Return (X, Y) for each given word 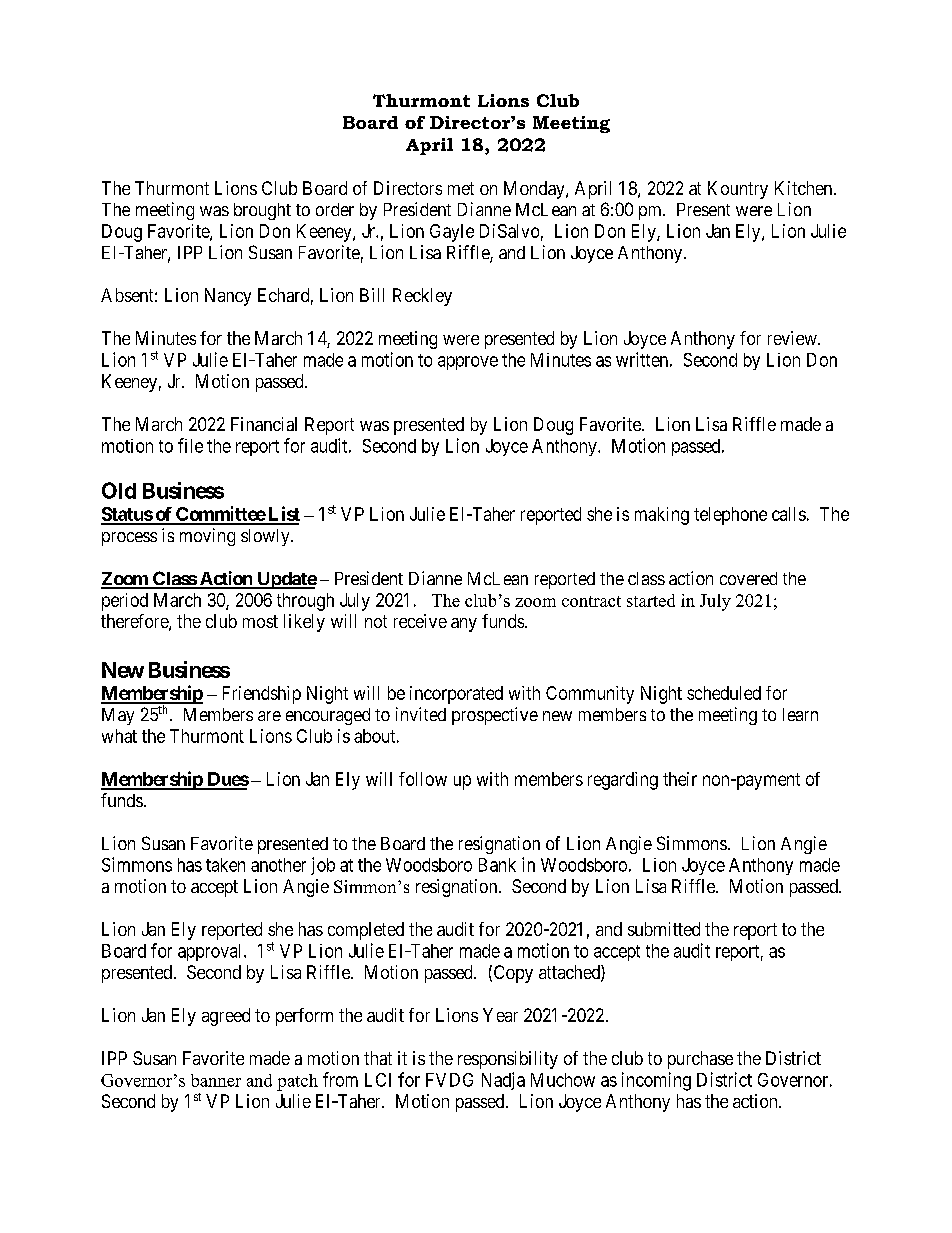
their (680, 779)
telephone (730, 516)
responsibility (508, 1060)
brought (262, 211)
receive (420, 621)
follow (423, 779)
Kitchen (805, 188)
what (119, 736)
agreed (226, 1017)
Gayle (452, 233)
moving (207, 537)
